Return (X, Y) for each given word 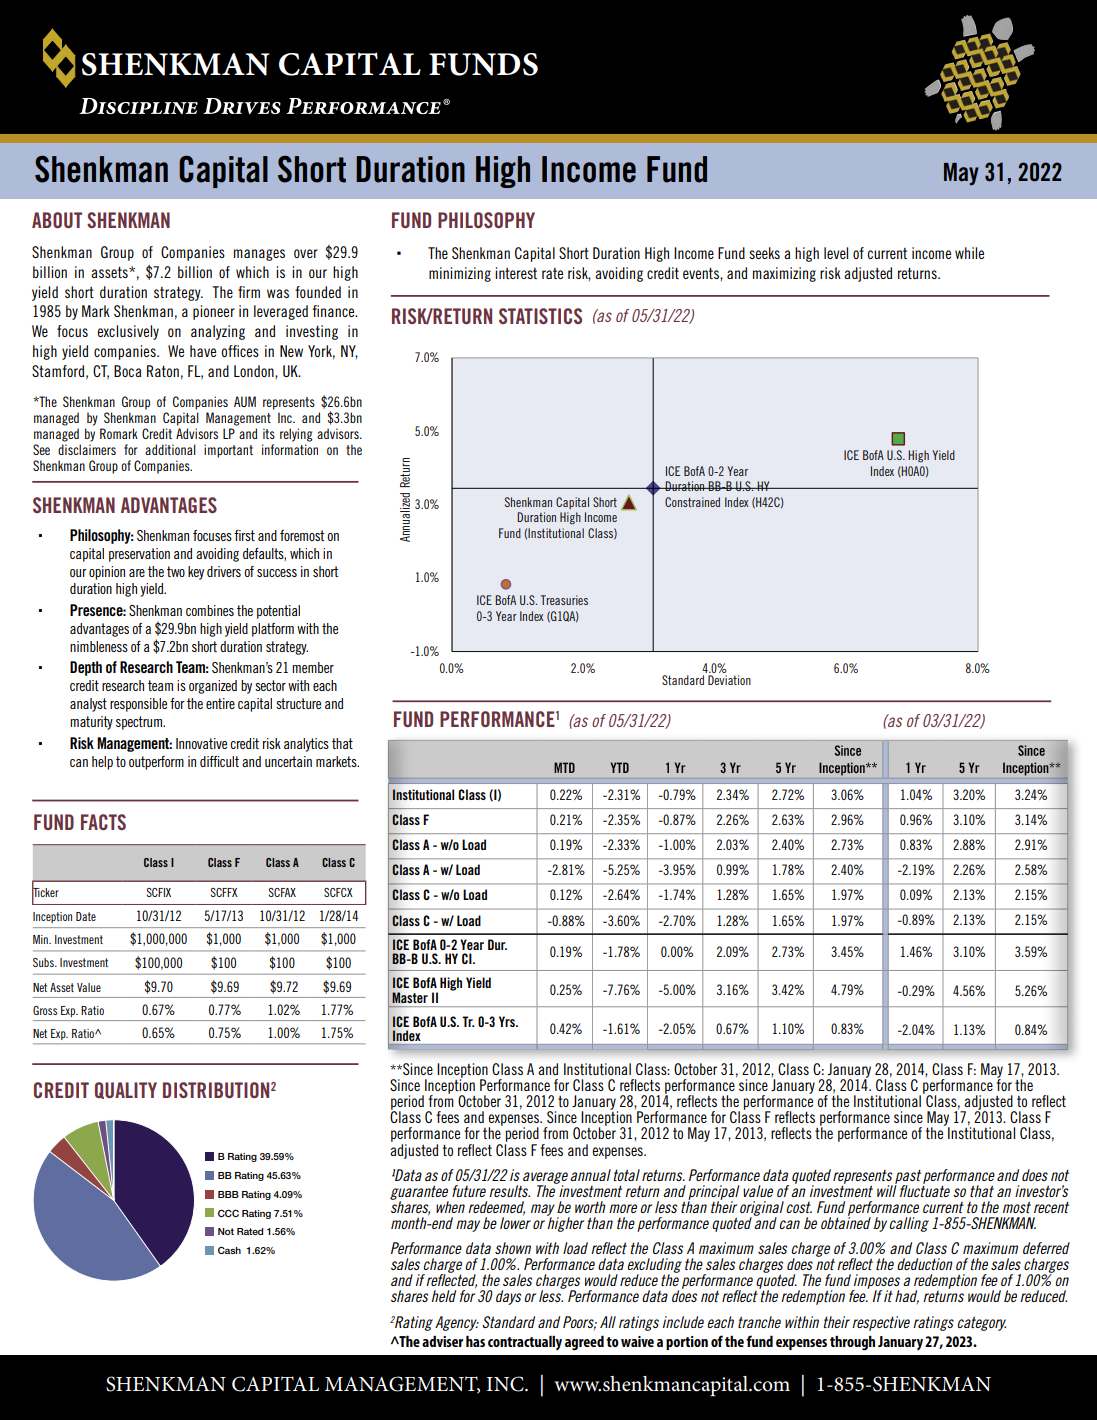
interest (516, 273)
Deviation (729, 680)
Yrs (508, 1021)
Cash (229, 1250)
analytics (306, 745)
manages (259, 255)
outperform (156, 763)
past (908, 1178)
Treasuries (564, 600)
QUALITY (126, 1090)
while (969, 253)
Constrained (692, 502)
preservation (139, 555)
